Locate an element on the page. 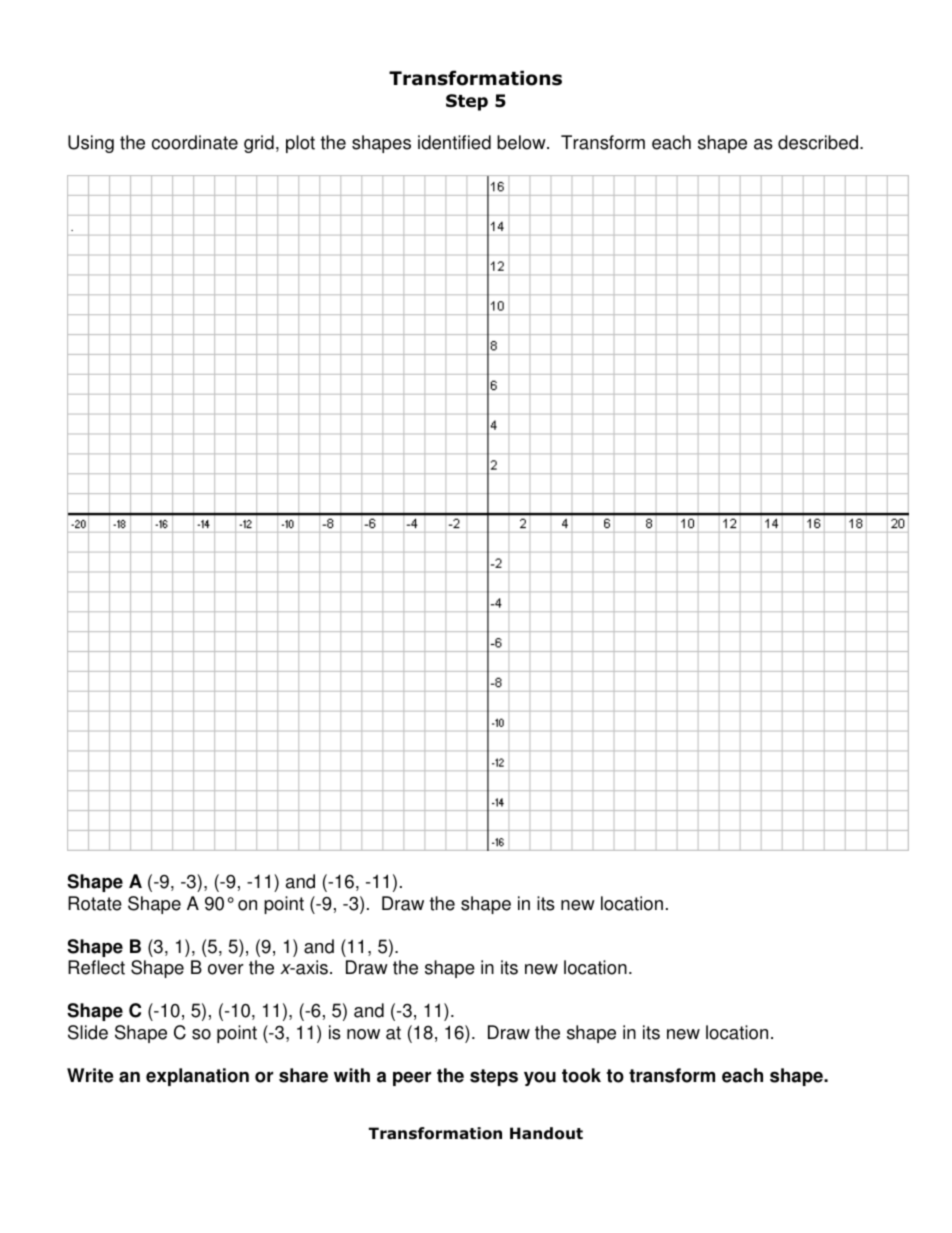 This image has width=952, height=1233. identified is located at coordinates (454, 142).
